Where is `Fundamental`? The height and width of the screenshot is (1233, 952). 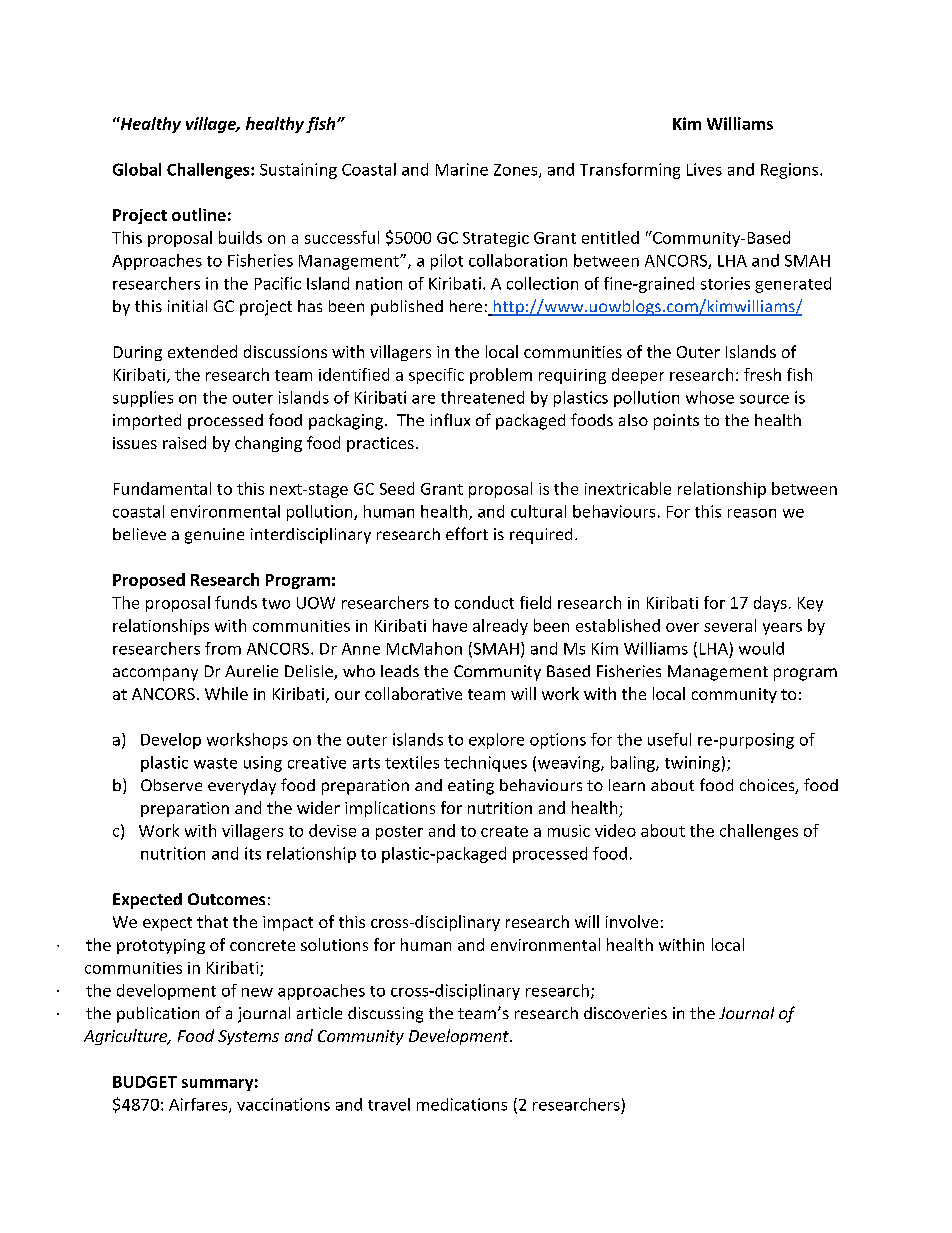
Fundamental is located at coordinates (162, 488).
